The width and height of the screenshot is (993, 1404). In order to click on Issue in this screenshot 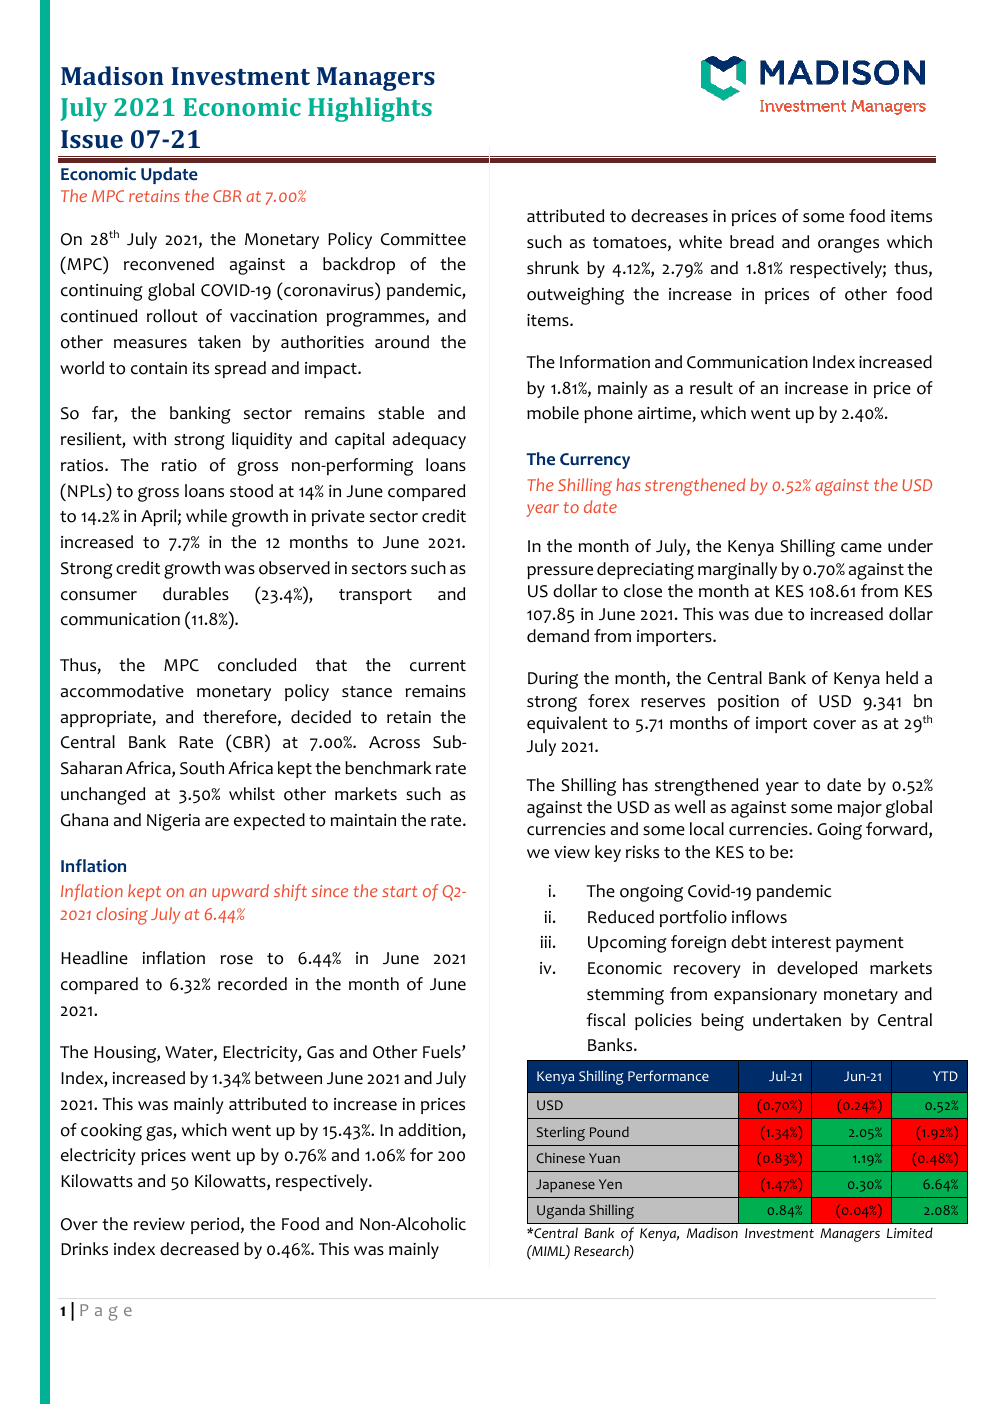, I will do `click(92, 139)`.
